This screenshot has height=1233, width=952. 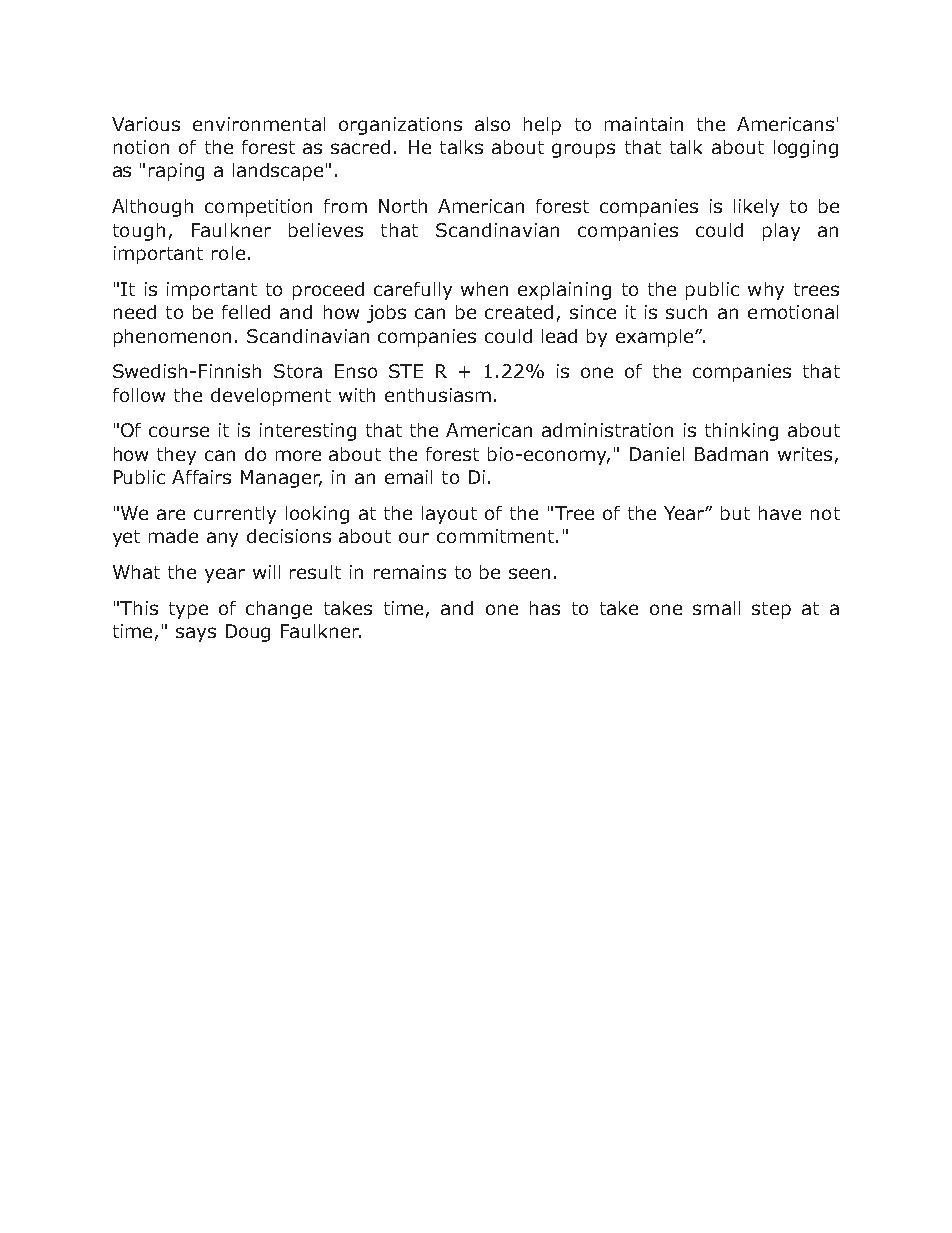 I want to click on logging, so click(x=806, y=149).
